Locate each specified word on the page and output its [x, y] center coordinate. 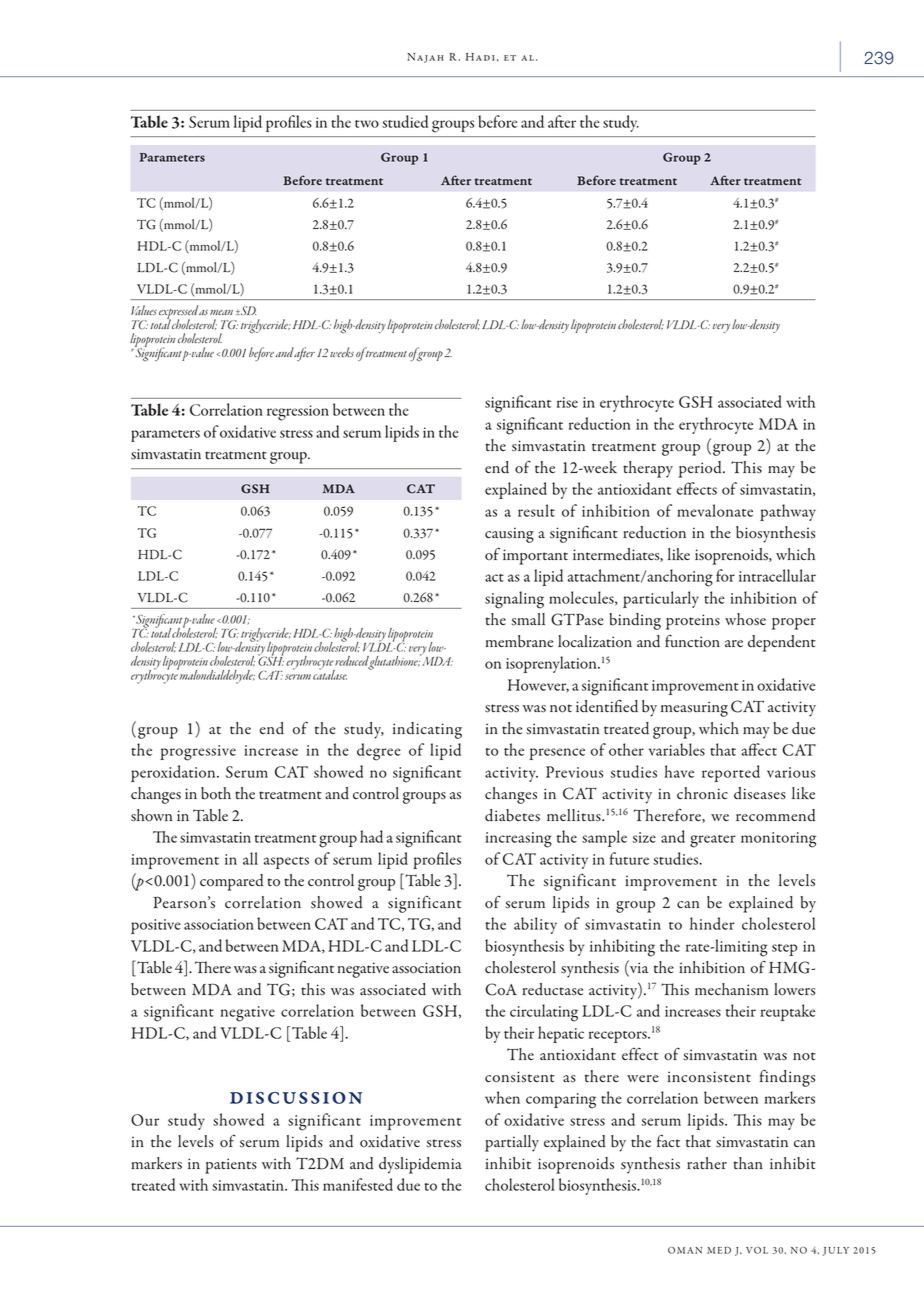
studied [405, 121]
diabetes [512, 815]
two [367, 124]
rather [707, 1163]
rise [567, 402]
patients [231, 1166]
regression [298, 413]
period [701, 469]
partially [512, 1143]
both [216, 793]
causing [509, 535]
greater [712, 841]
